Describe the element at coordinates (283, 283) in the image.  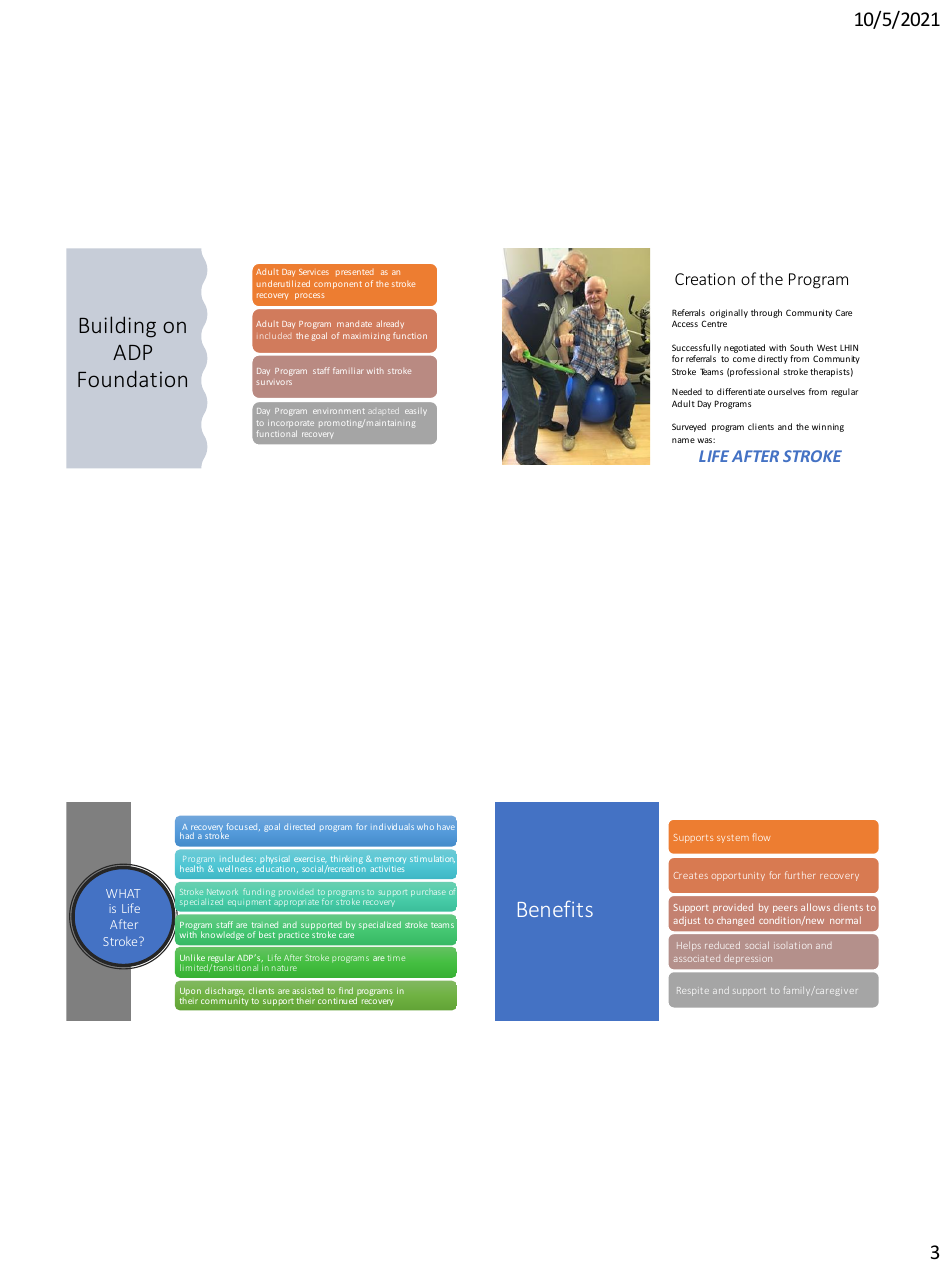
I see `underutilized` at that location.
